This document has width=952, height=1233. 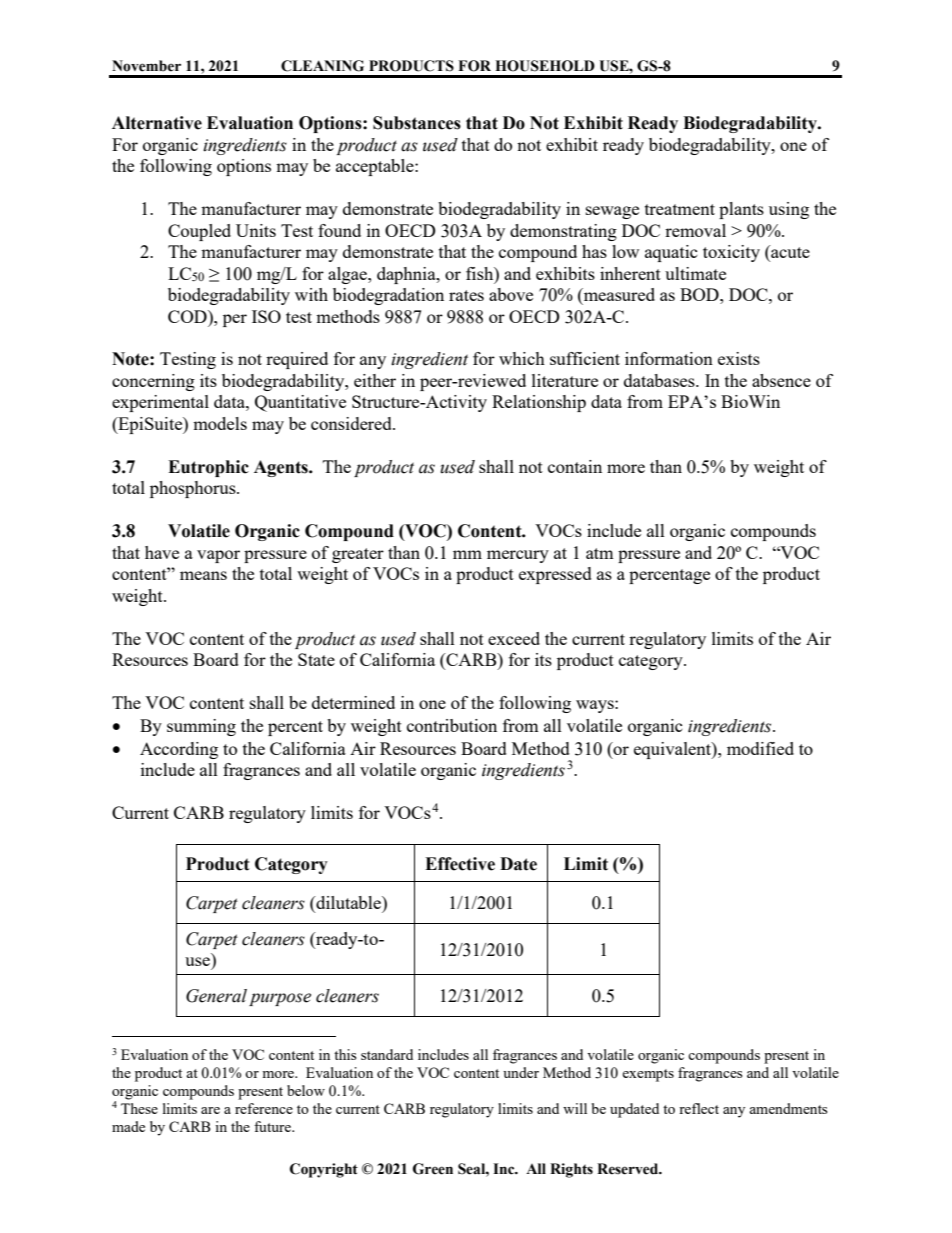 I want to click on Alternative, so click(x=157, y=123).
